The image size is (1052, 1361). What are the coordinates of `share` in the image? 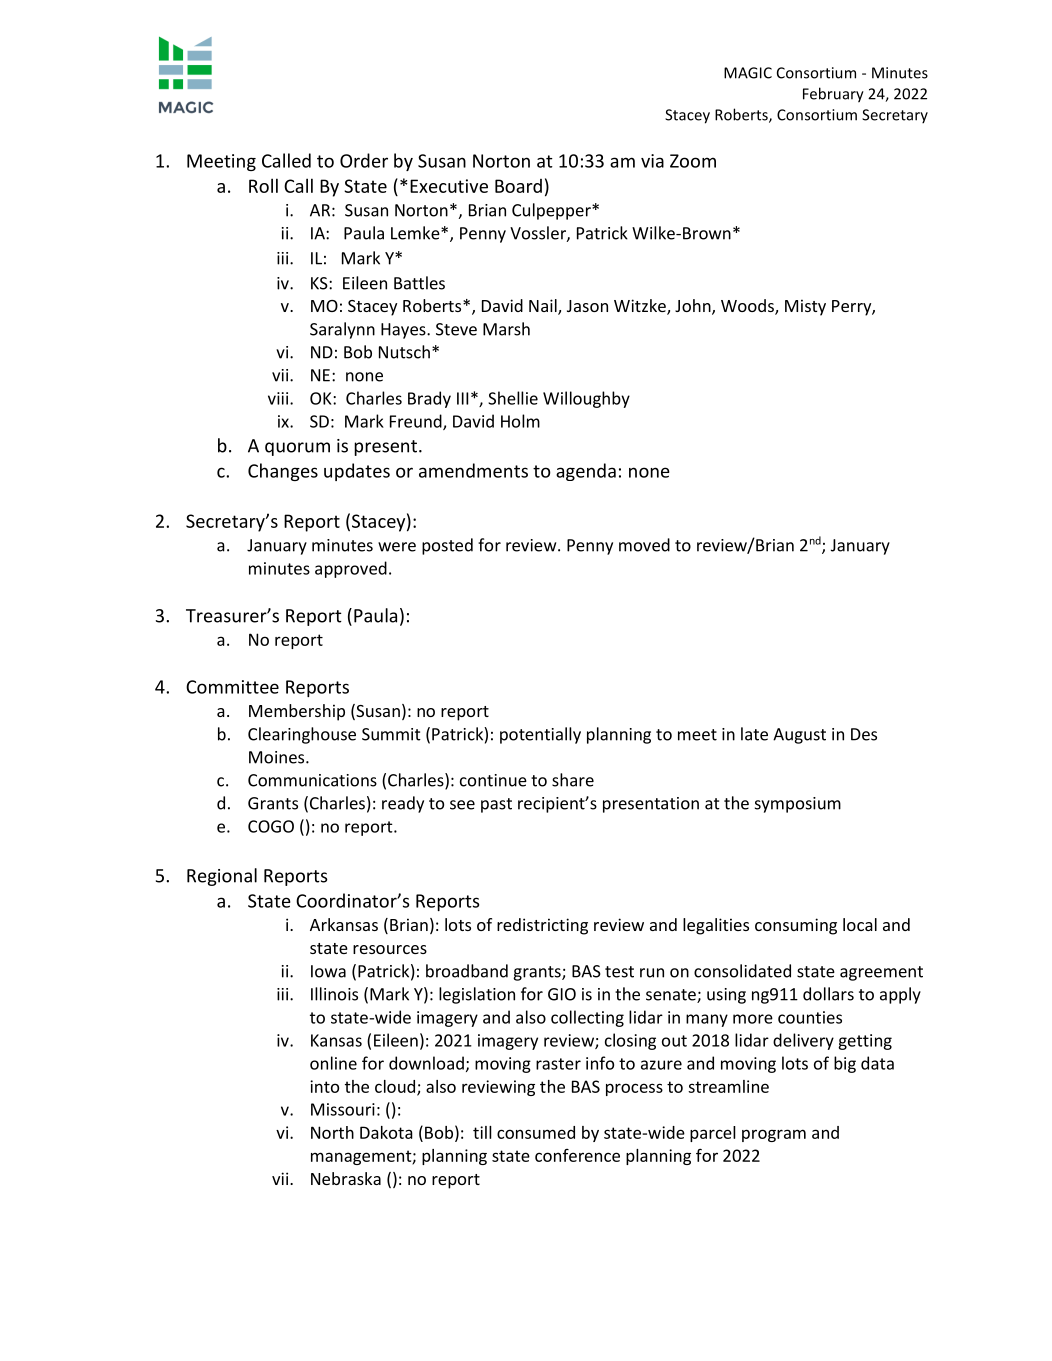 It's located at (573, 780).
